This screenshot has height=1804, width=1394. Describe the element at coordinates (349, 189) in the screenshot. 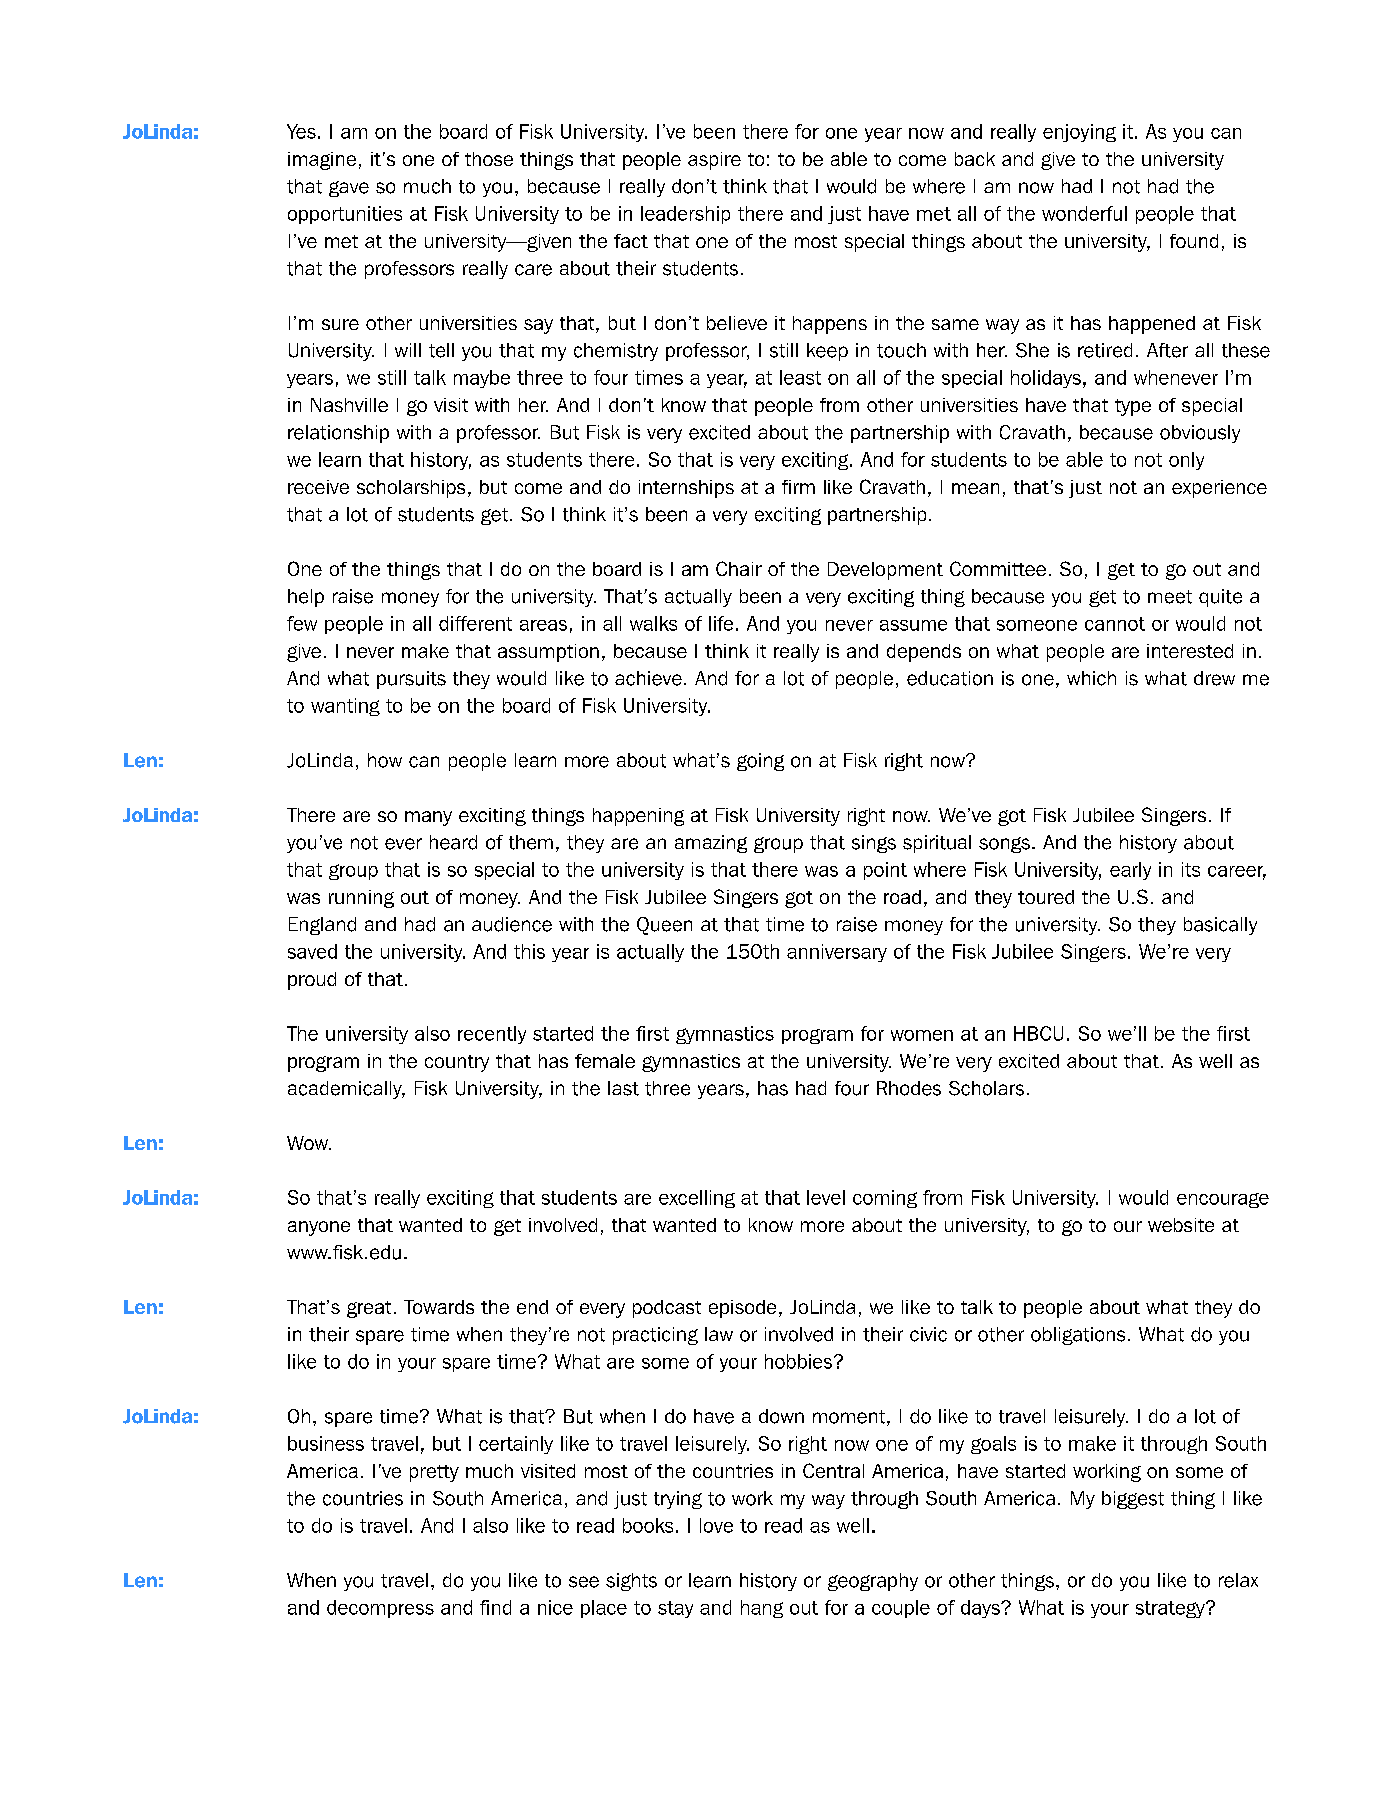

I see `gave` at that location.
